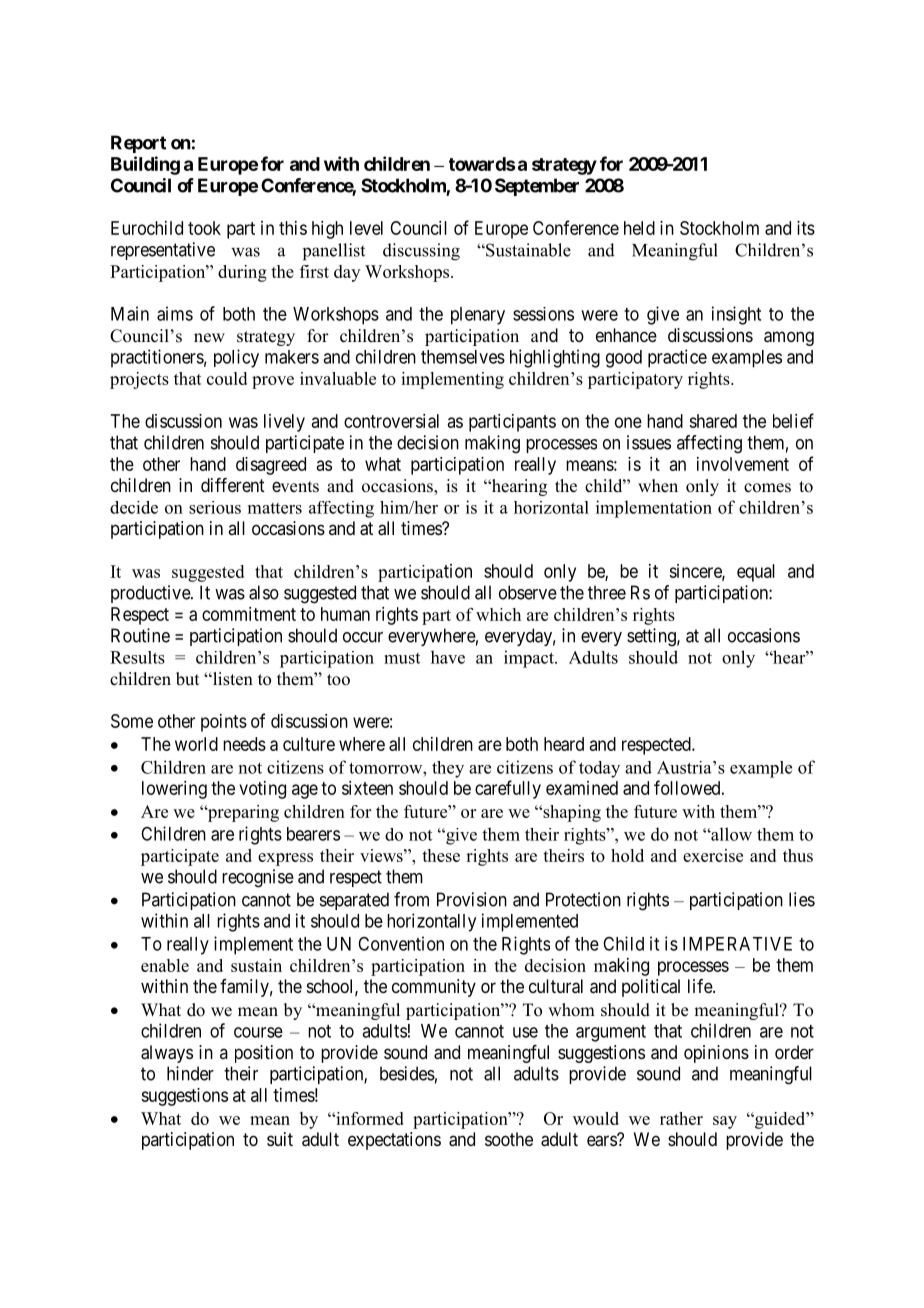 The image size is (924, 1308). I want to click on its, so click(806, 228).
